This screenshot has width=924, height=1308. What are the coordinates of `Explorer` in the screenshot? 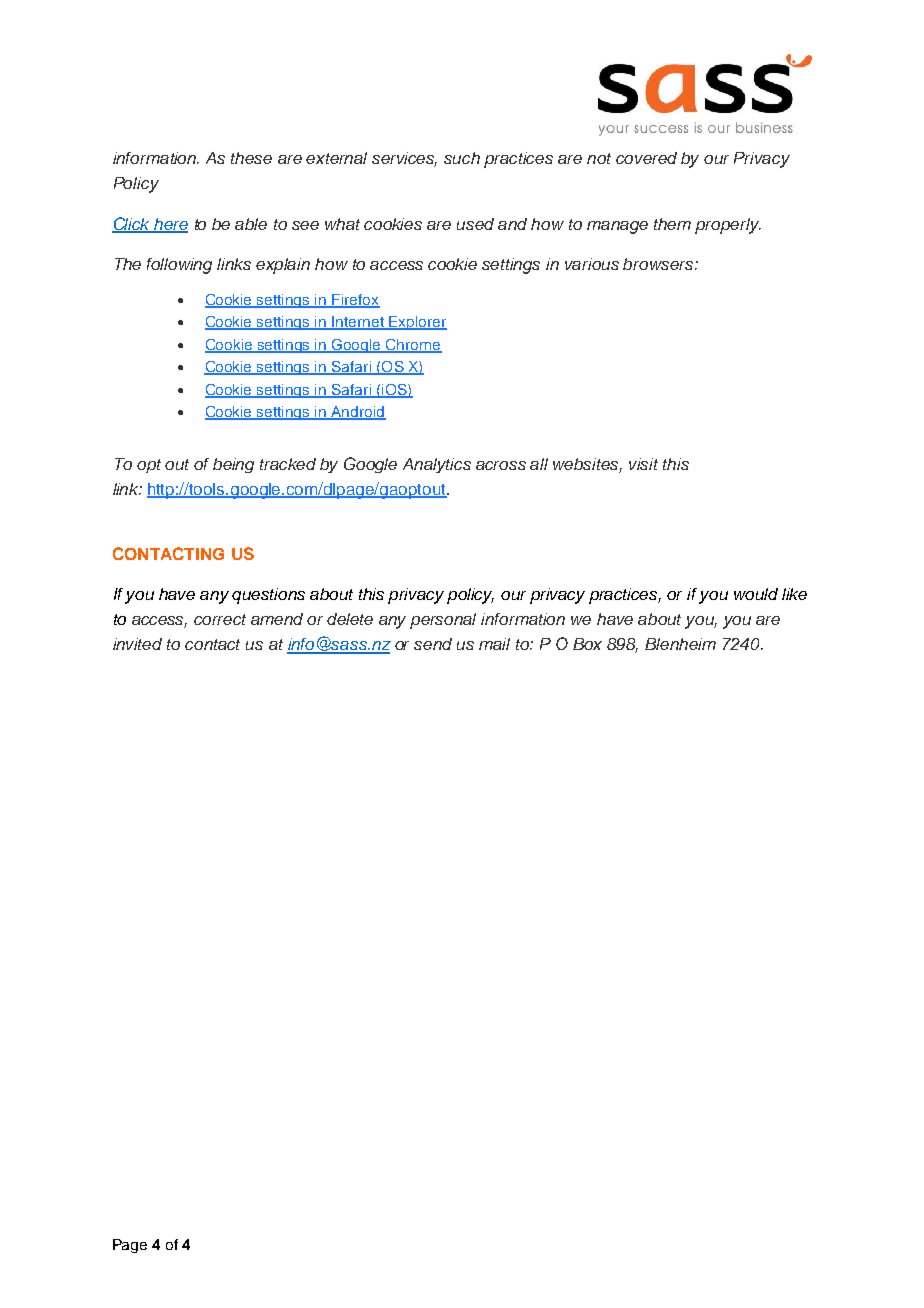 It's located at (417, 323).
